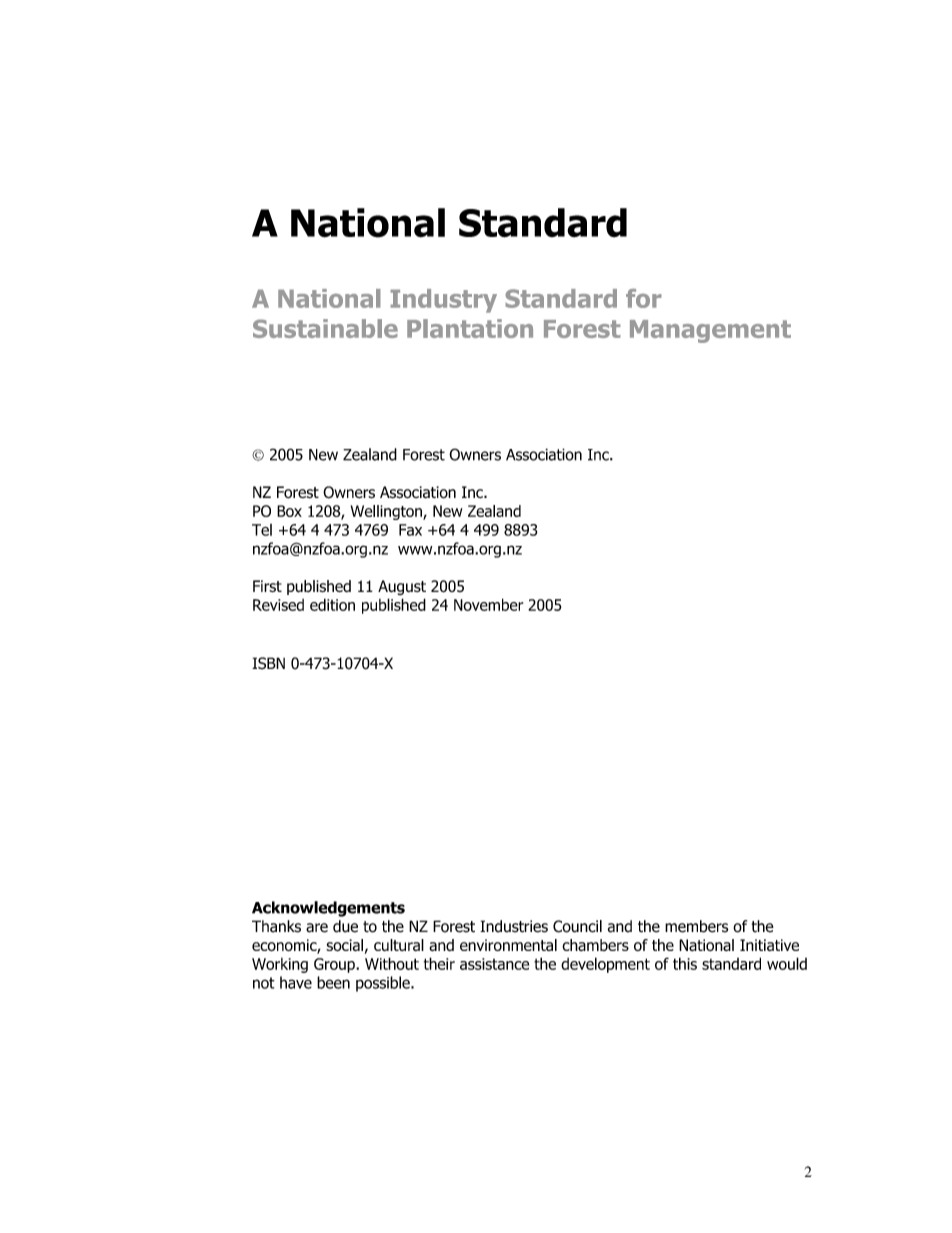 This page has height=1233, width=952. Describe the element at coordinates (335, 965) in the page. I see `Group` at that location.
